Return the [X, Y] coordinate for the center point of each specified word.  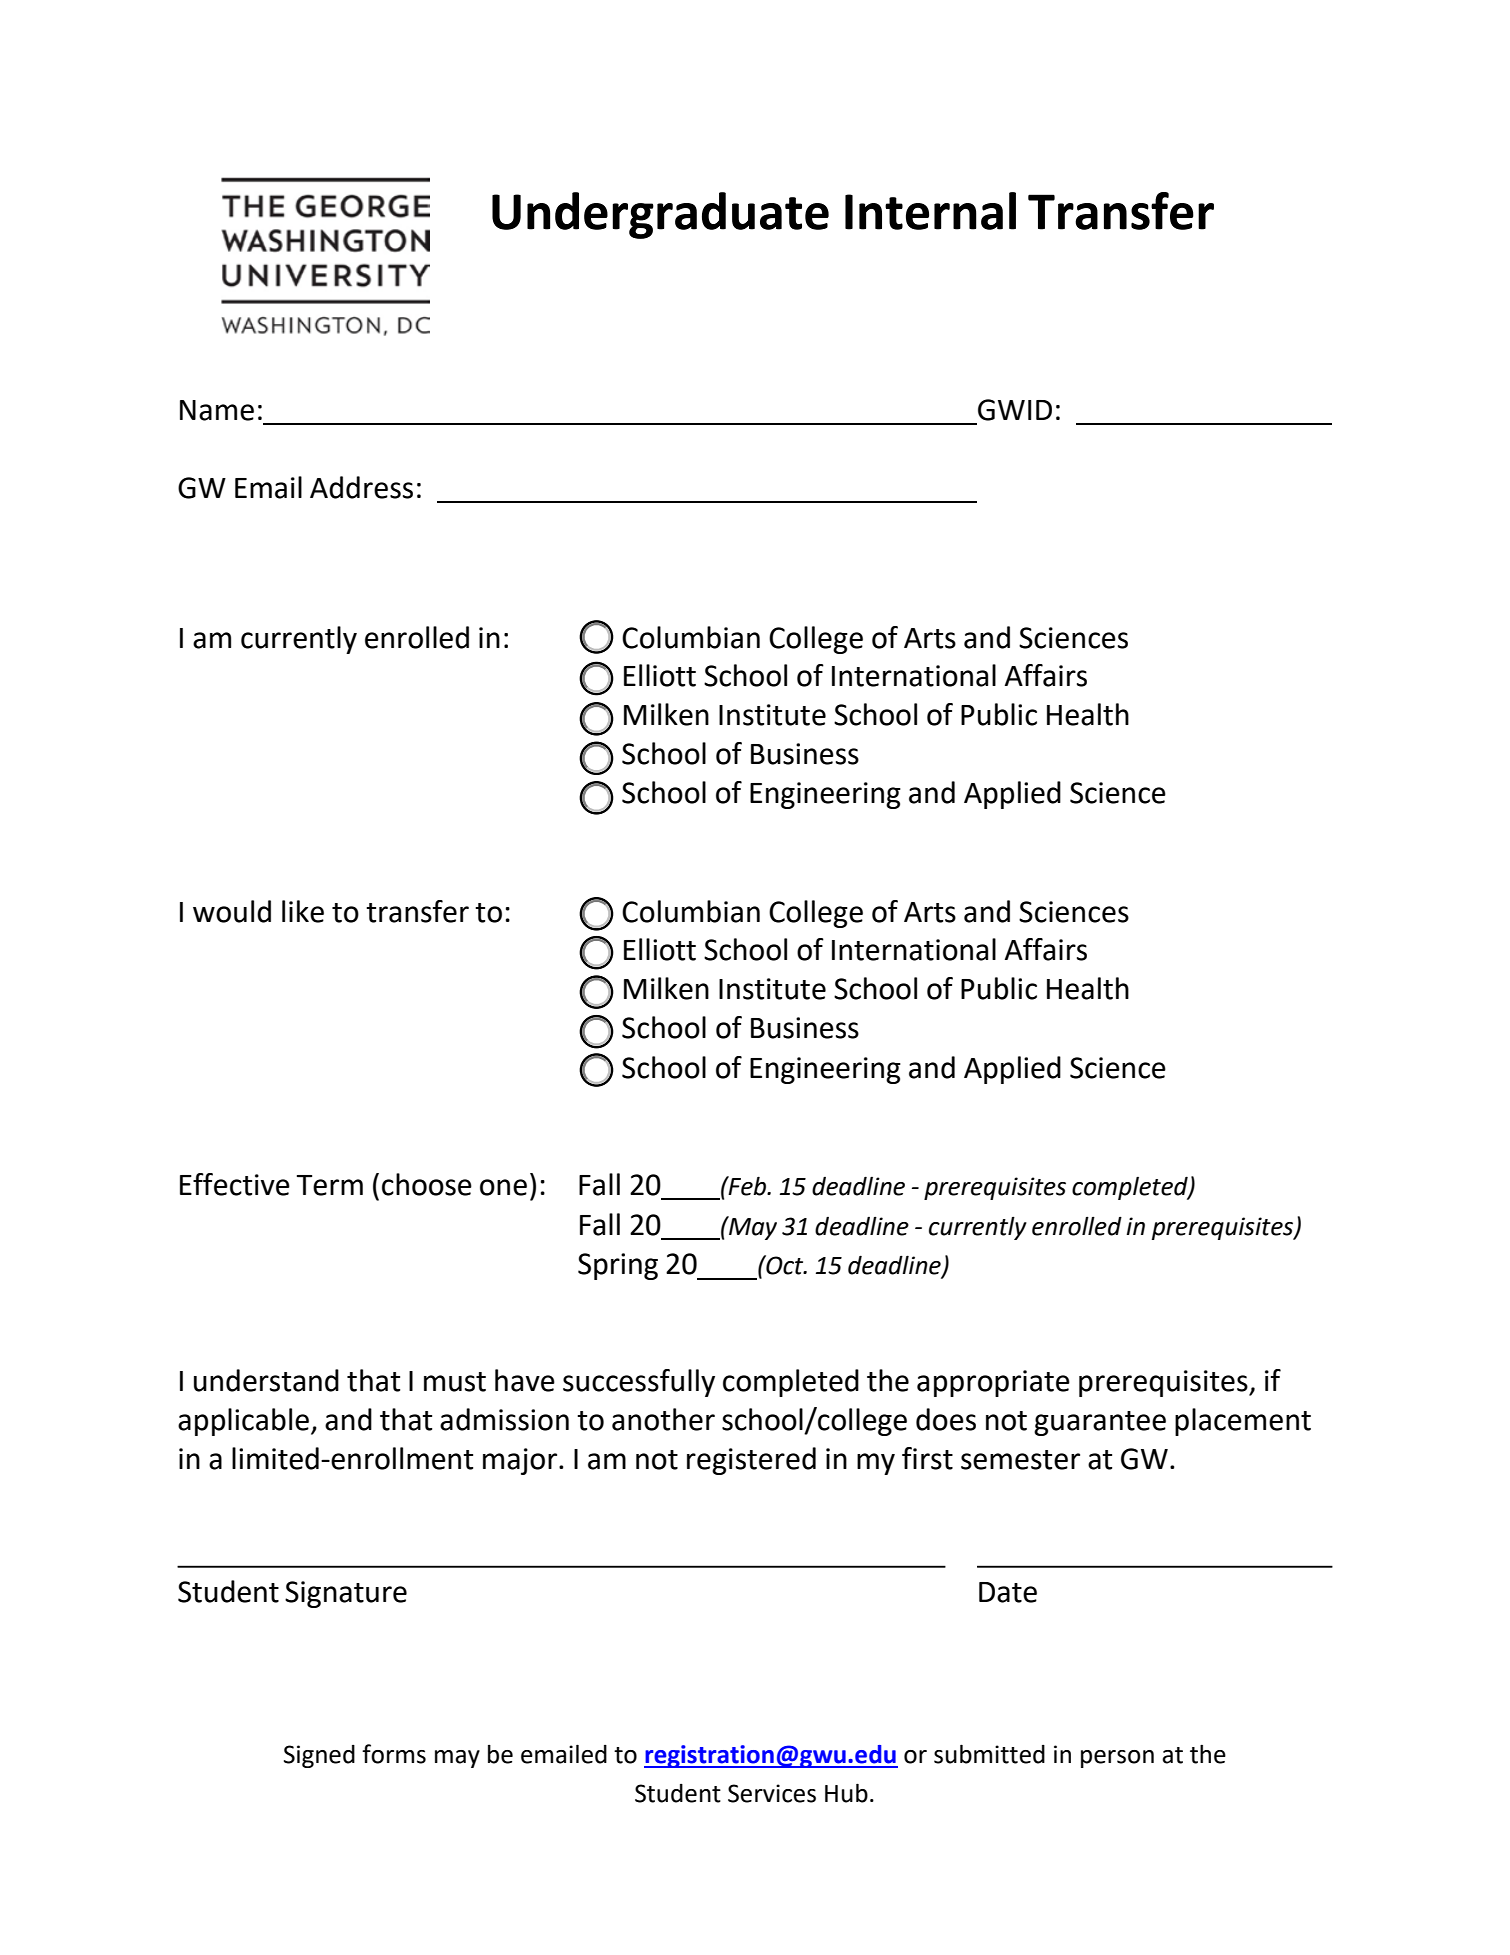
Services [772, 1793]
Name [217, 410]
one [503, 1187]
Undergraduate [660, 215]
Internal [930, 211]
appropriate [993, 1383]
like [303, 911]
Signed [319, 1756]
